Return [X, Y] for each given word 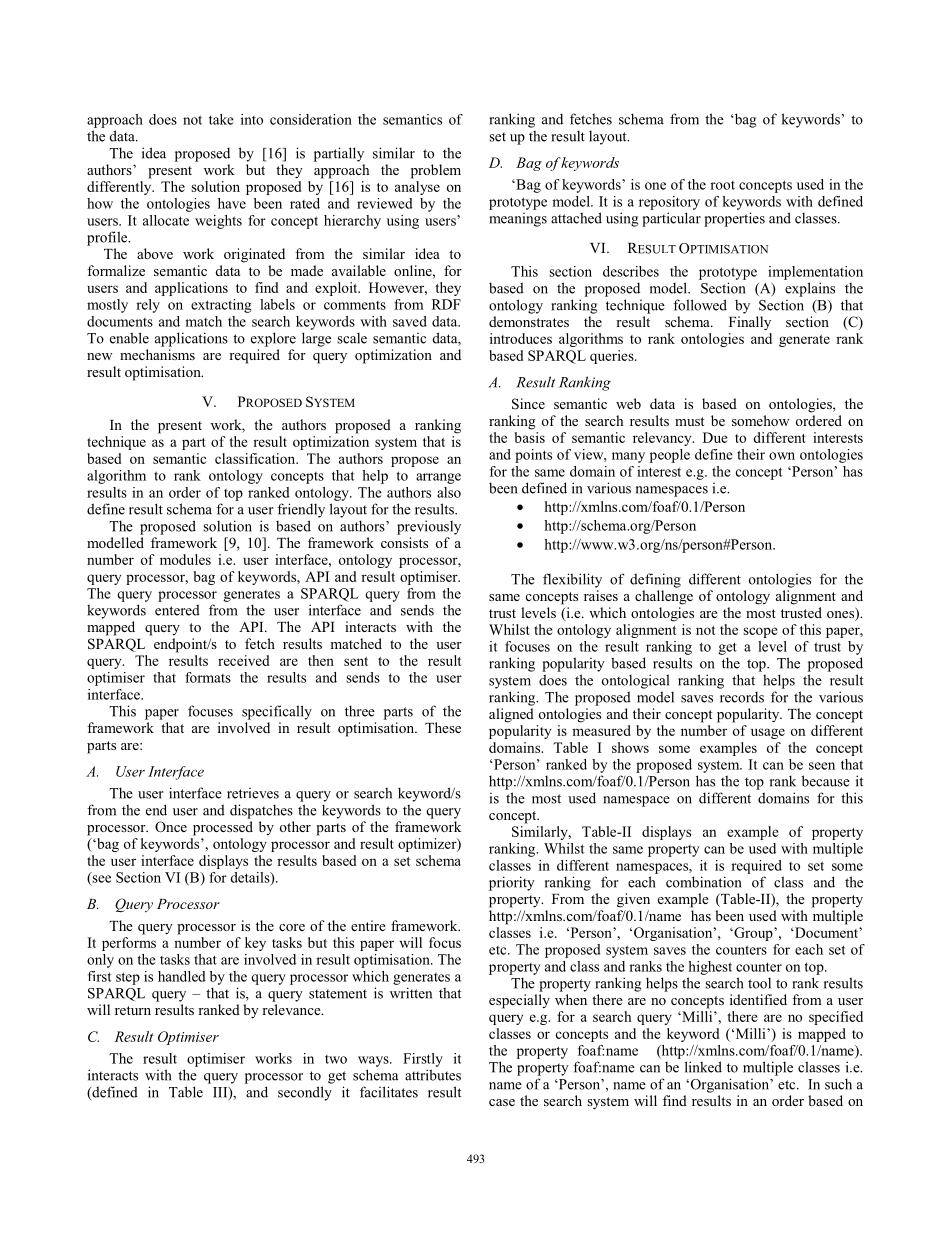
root [722, 185]
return [133, 1010]
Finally [750, 323]
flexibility [572, 580]
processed [223, 828]
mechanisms [157, 354]
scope [760, 632]
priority [512, 883]
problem [436, 171]
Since [528, 404]
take [221, 119]
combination [704, 882]
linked [703, 1067]
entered [177, 610]
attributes [433, 1075]
